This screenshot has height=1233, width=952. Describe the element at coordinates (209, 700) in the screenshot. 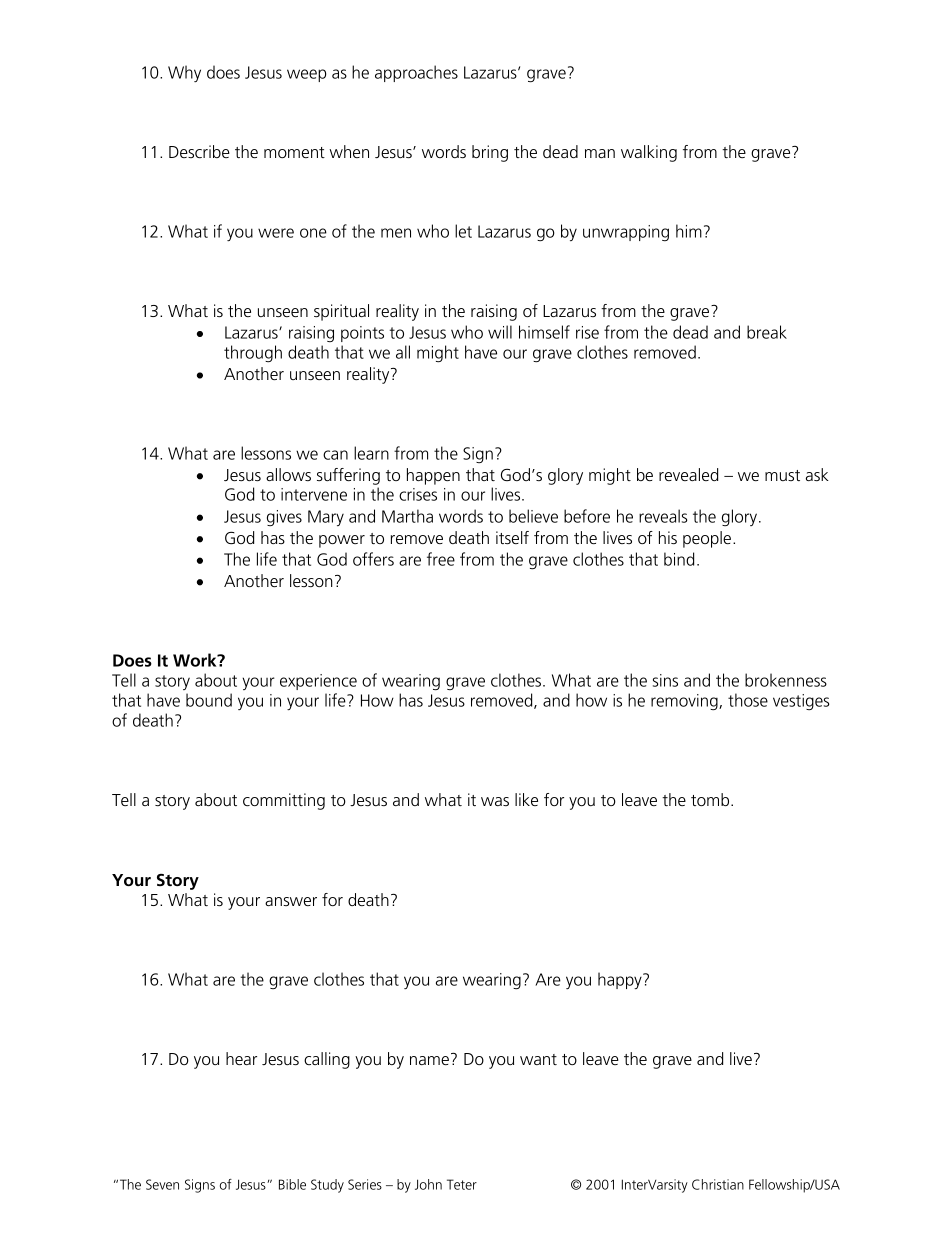

I see `bound` at that location.
